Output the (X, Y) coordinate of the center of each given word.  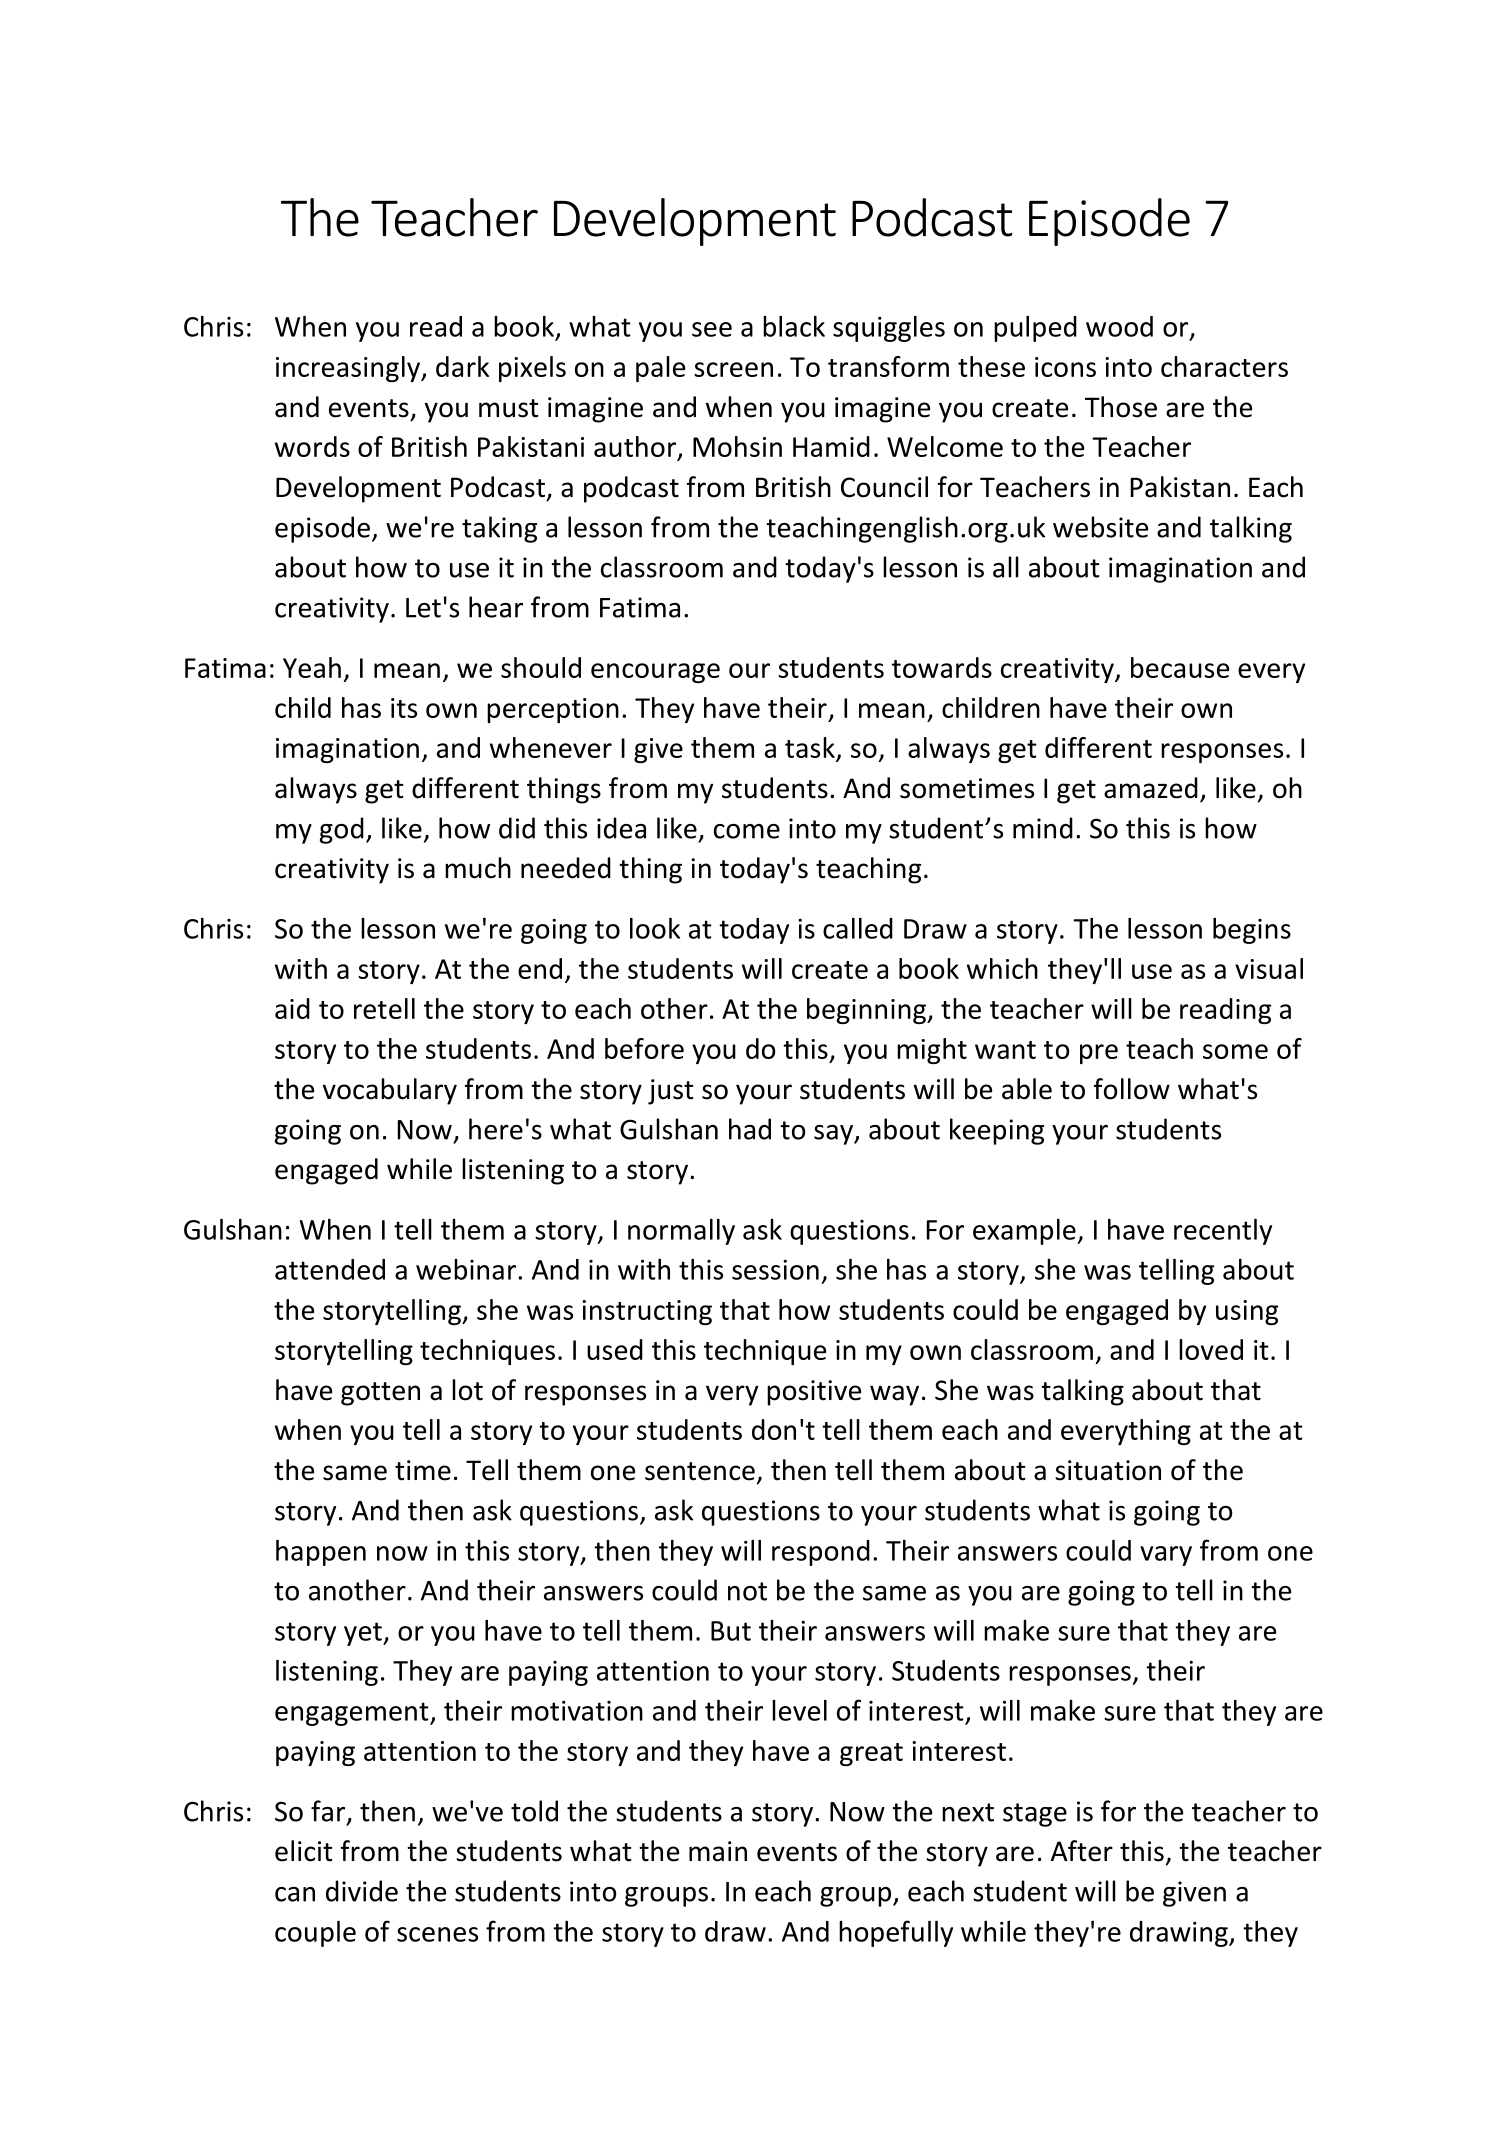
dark (462, 366)
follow (1132, 1089)
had (750, 1129)
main (718, 1851)
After (1082, 1851)
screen (733, 369)
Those (1121, 407)
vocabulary (390, 1091)
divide (362, 1891)
